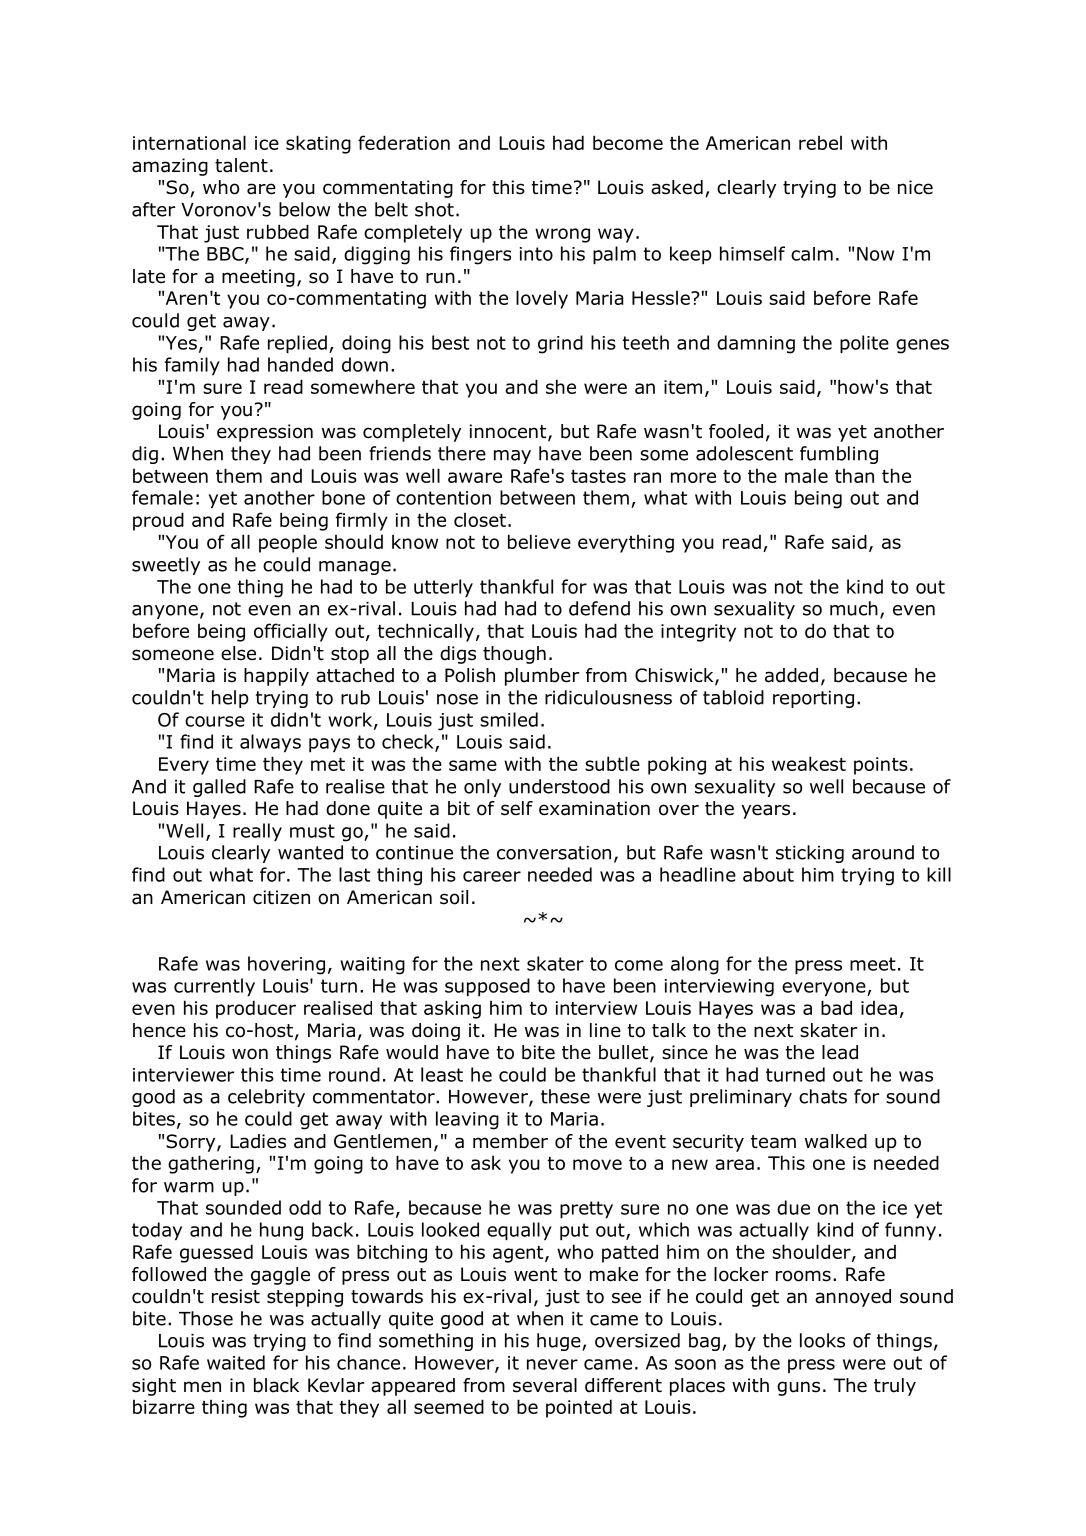  I want to click on talent, so click(241, 165).
